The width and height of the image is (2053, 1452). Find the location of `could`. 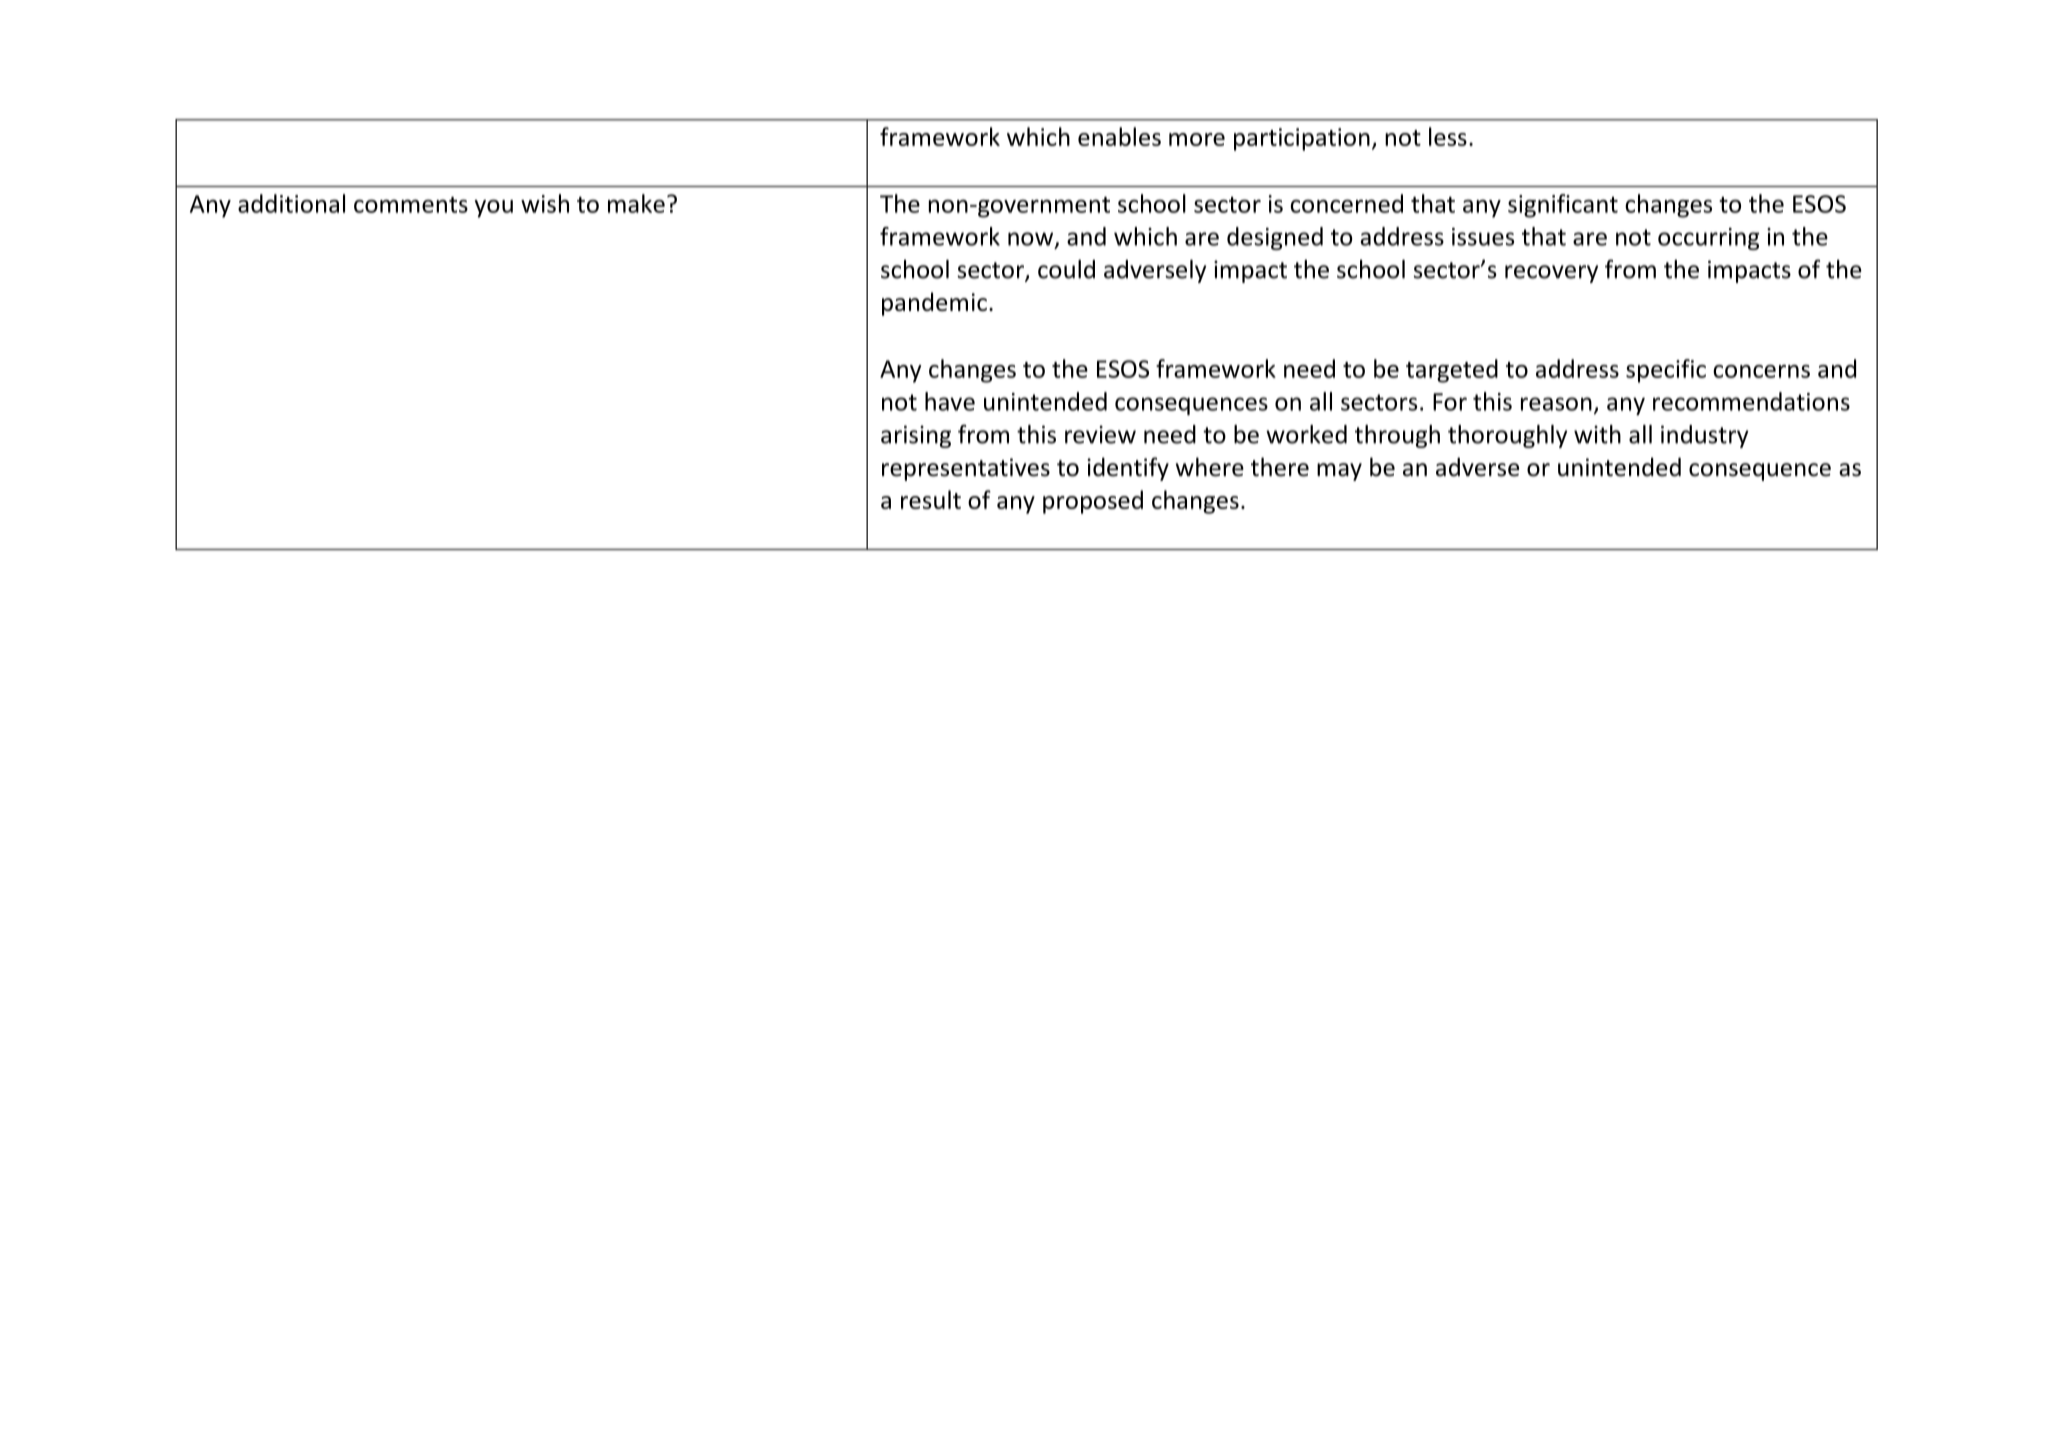

could is located at coordinates (1066, 269).
